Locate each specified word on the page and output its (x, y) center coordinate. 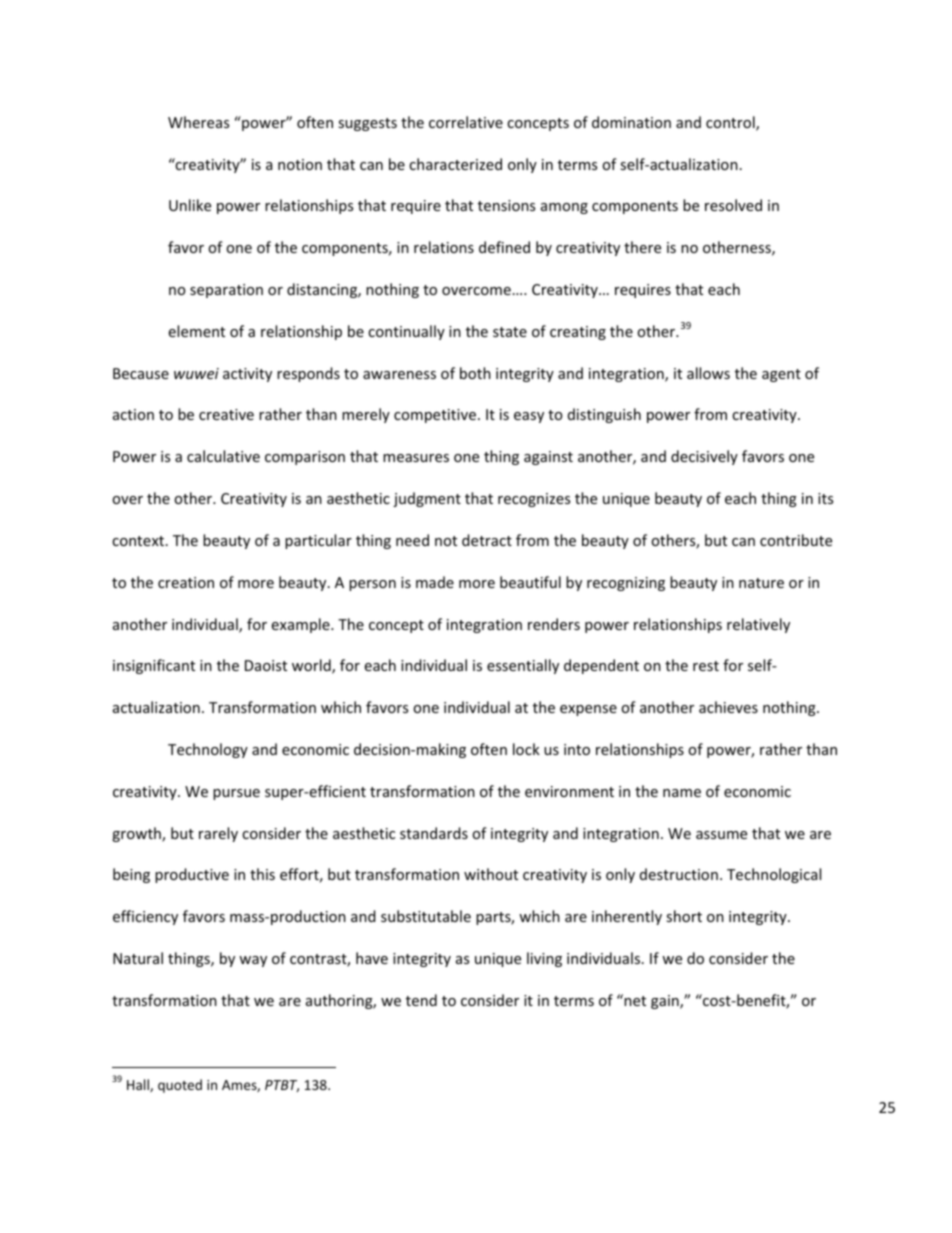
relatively (758, 625)
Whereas (198, 122)
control (731, 123)
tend (421, 1000)
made (435, 582)
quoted (180, 1086)
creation (186, 582)
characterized (455, 164)
